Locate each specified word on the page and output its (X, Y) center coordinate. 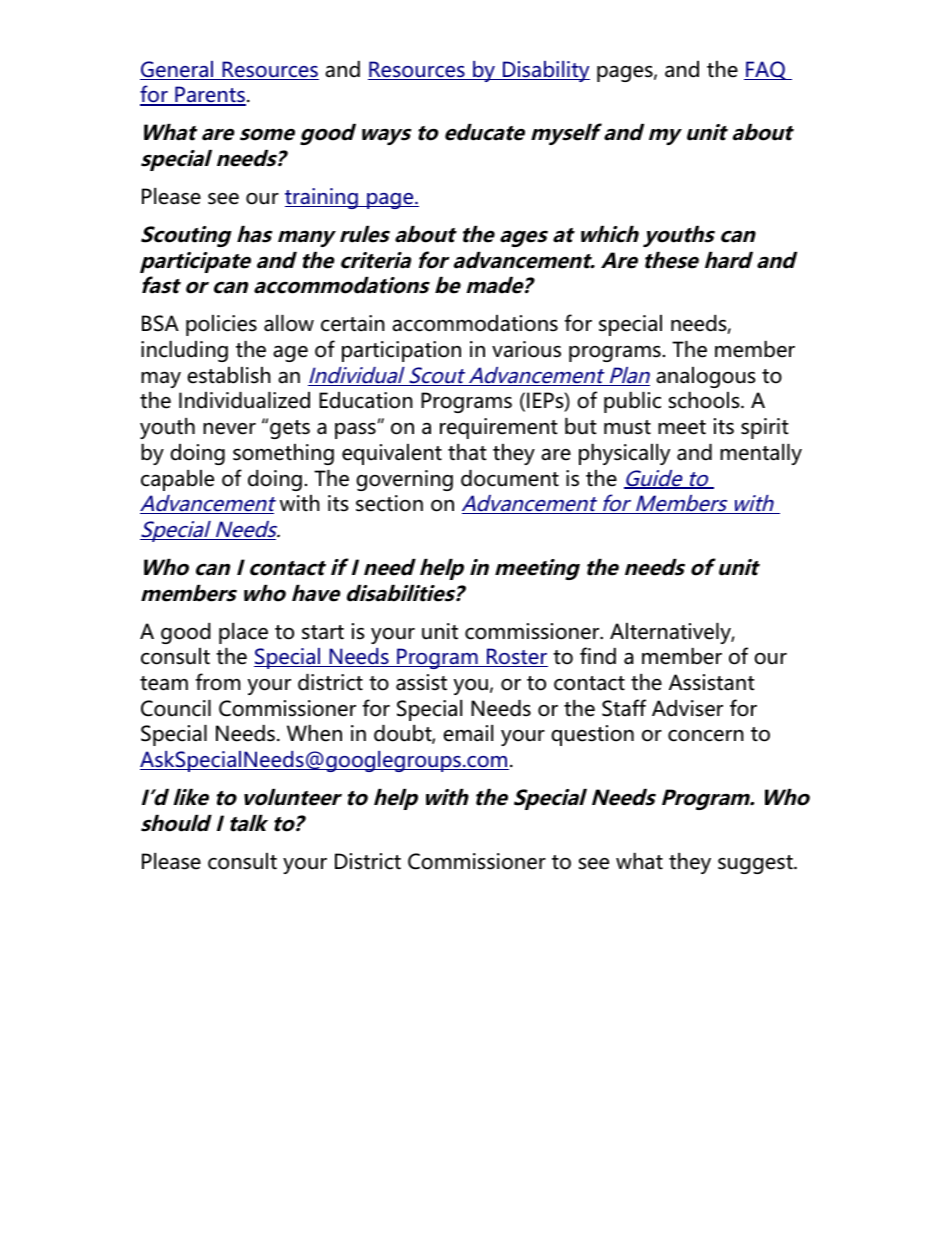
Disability (545, 71)
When (314, 733)
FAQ (766, 70)
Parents (209, 96)
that (467, 452)
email (468, 733)
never (229, 429)
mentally (761, 454)
